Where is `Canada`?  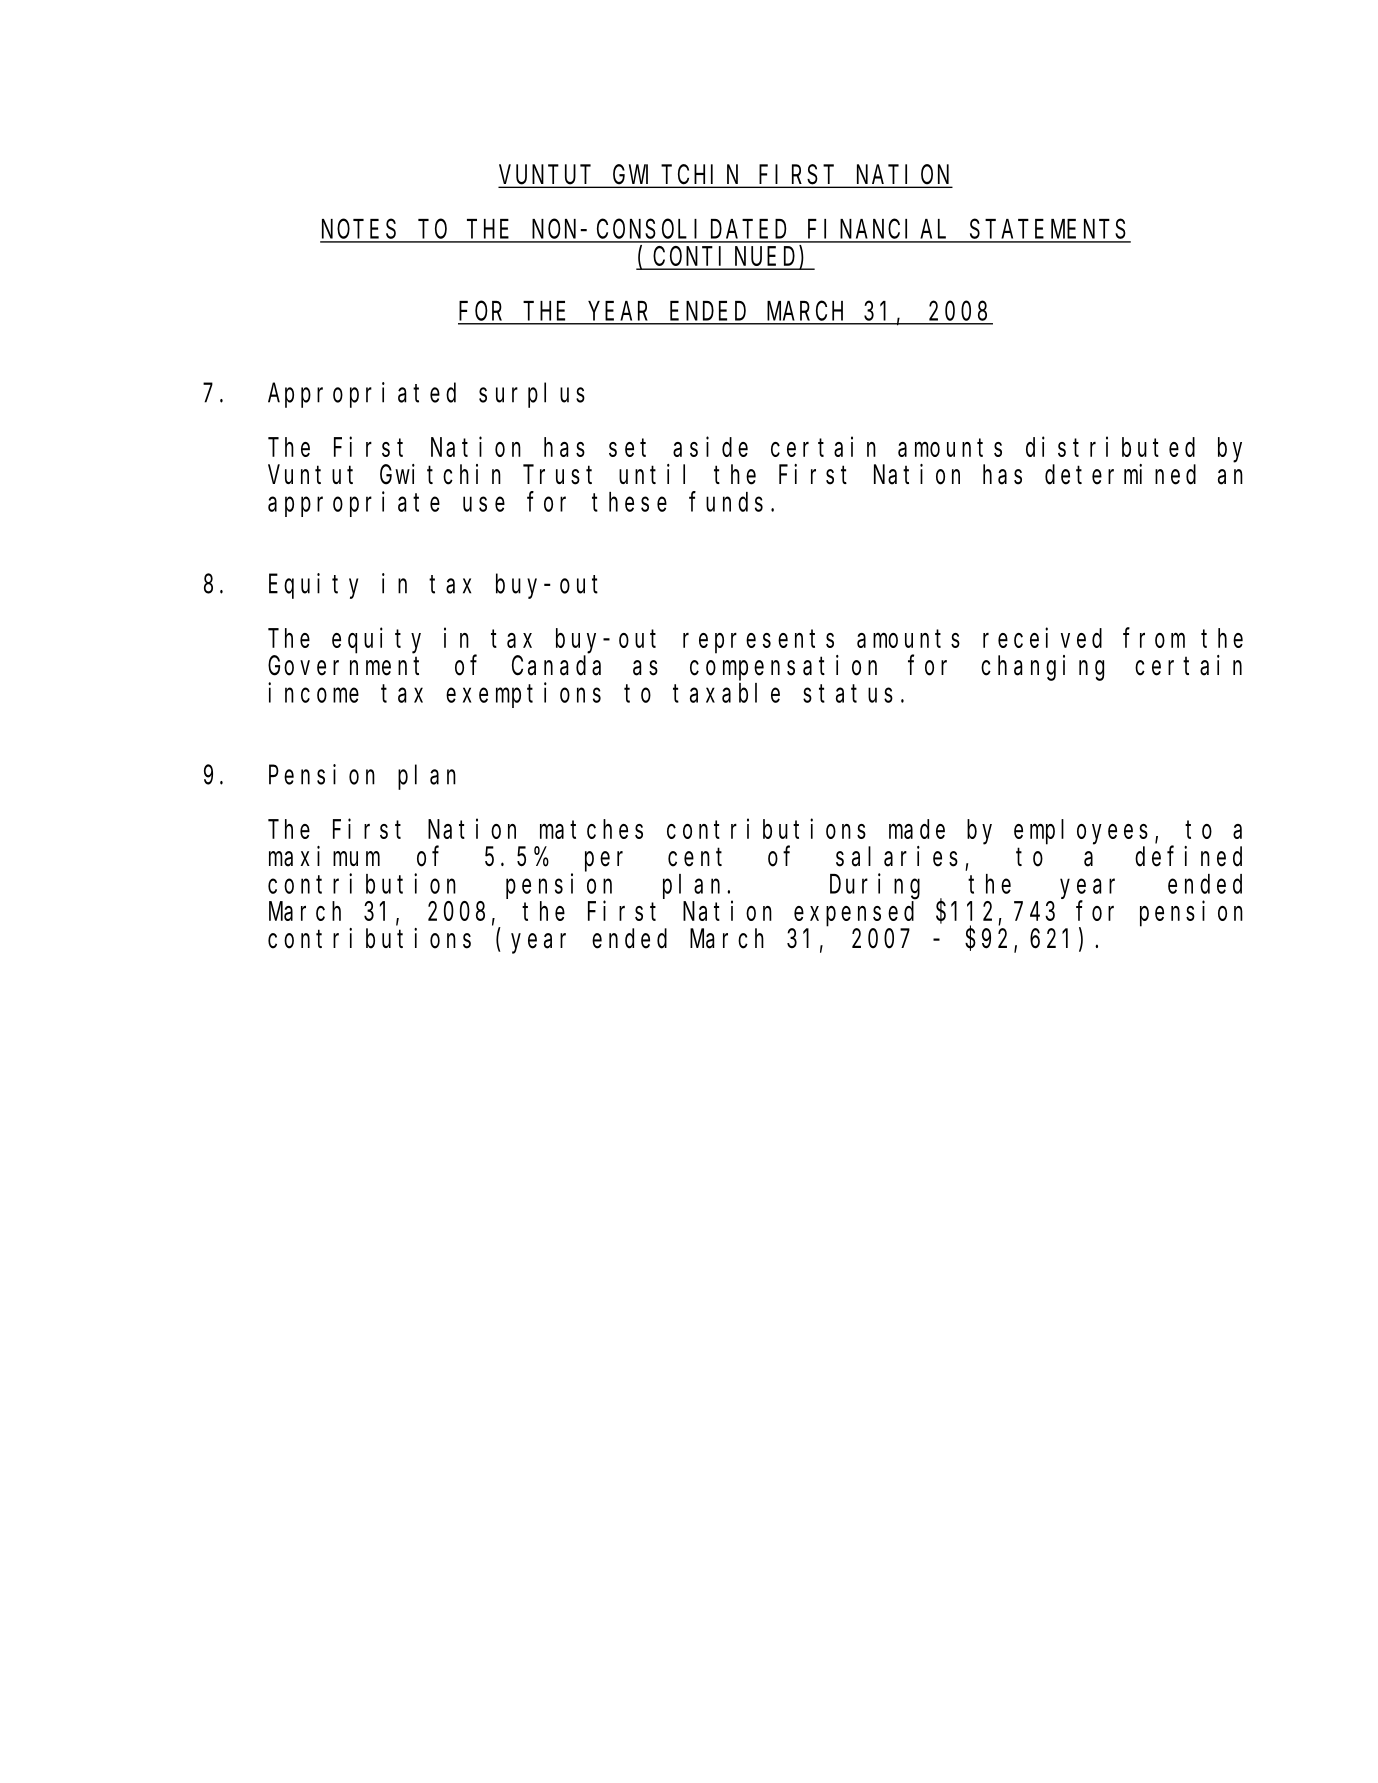
Canada is located at coordinates (556, 666).
